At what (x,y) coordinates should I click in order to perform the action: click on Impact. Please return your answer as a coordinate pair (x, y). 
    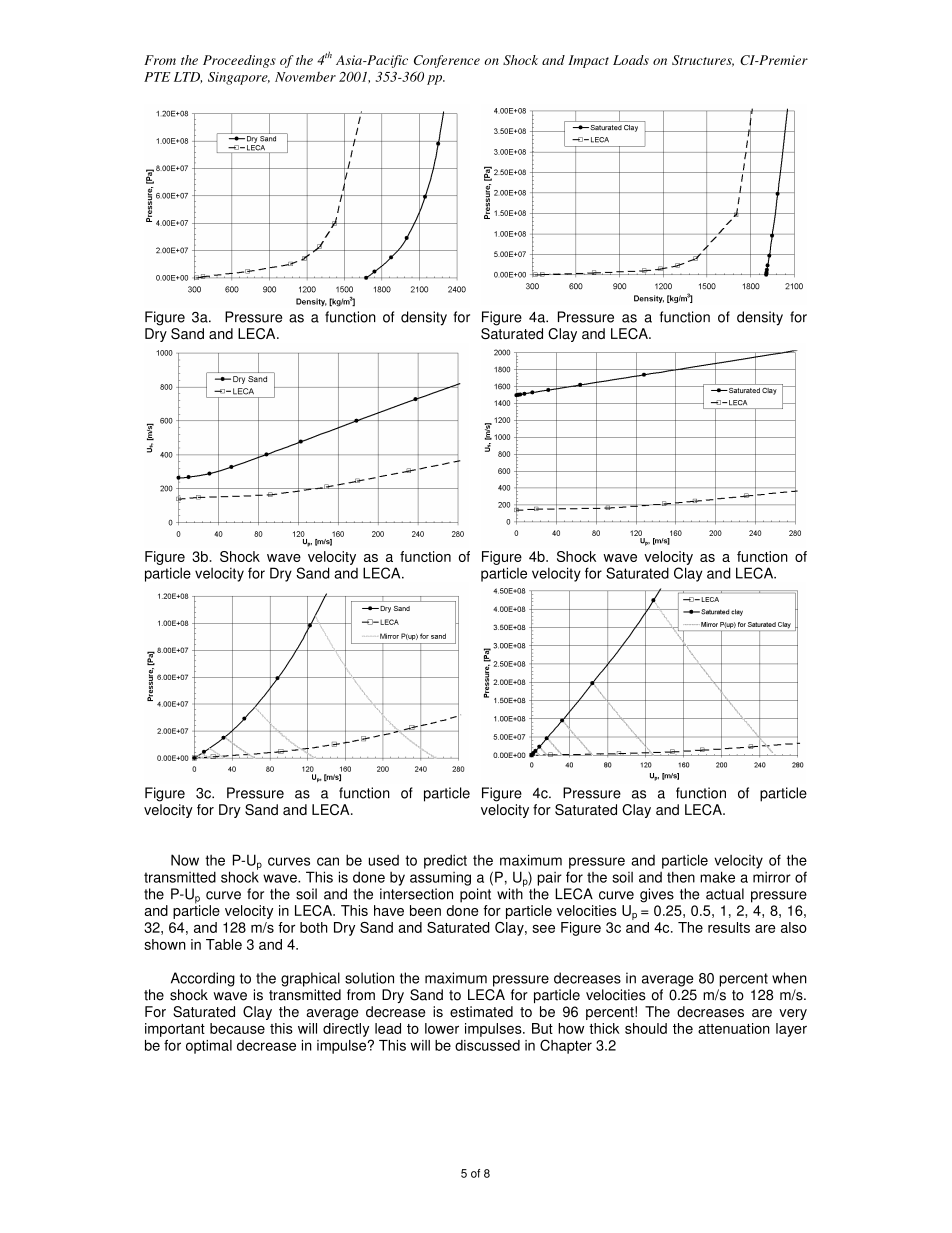
    Looking at the image, I should click on (588, 61).
